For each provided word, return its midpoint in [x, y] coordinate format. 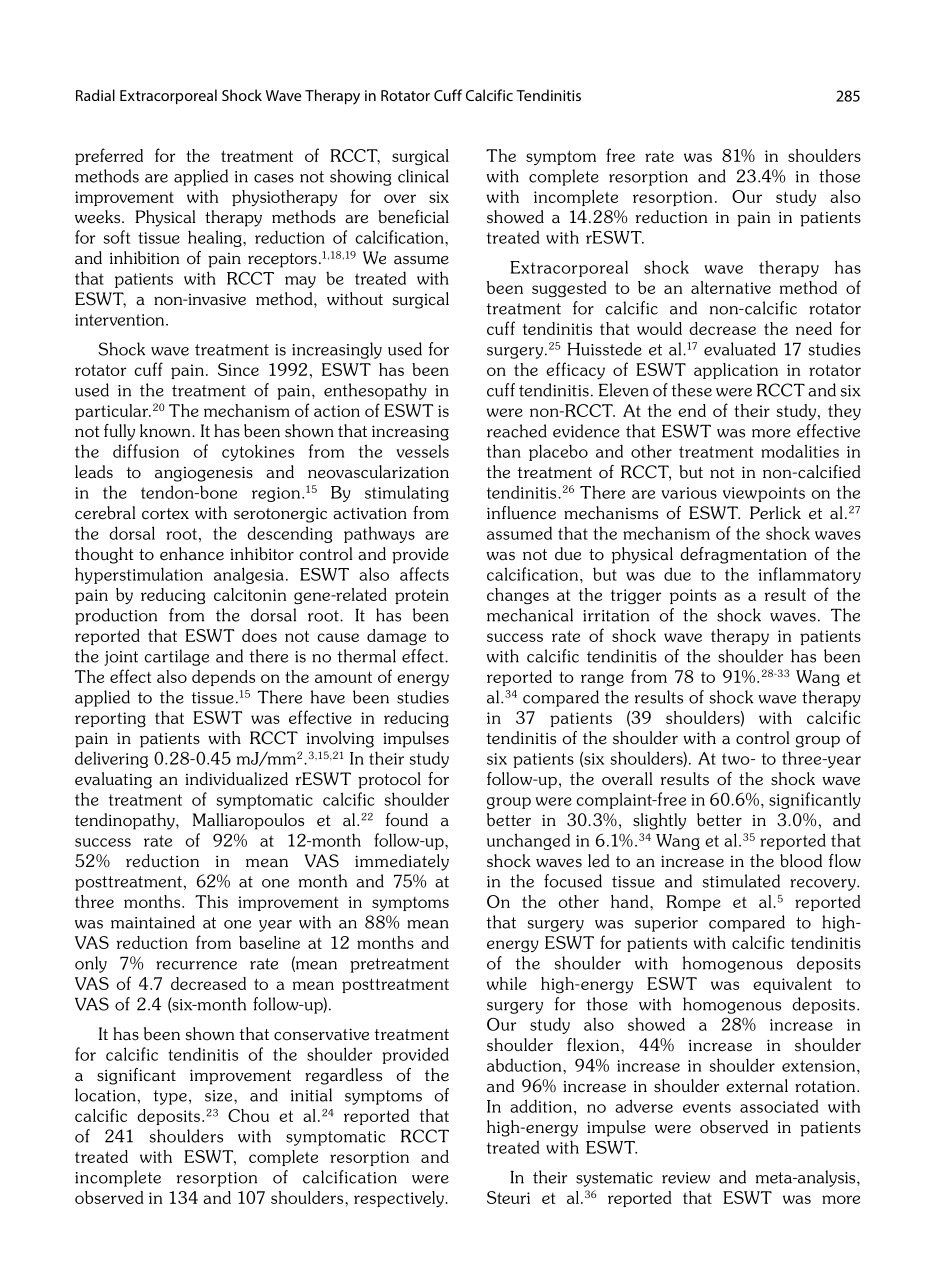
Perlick [775, 513]
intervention [121, 320]
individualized [236, 779]
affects [424, 574]
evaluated [740, 349]
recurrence [196, 965]
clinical [423, 176]
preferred [109, 156]
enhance [192, 554]
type [170, 1097]
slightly [659, 821]
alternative [731, 287]
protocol [389, 780]
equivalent [792, 985]
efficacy [575, 371]
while [506, 983]
